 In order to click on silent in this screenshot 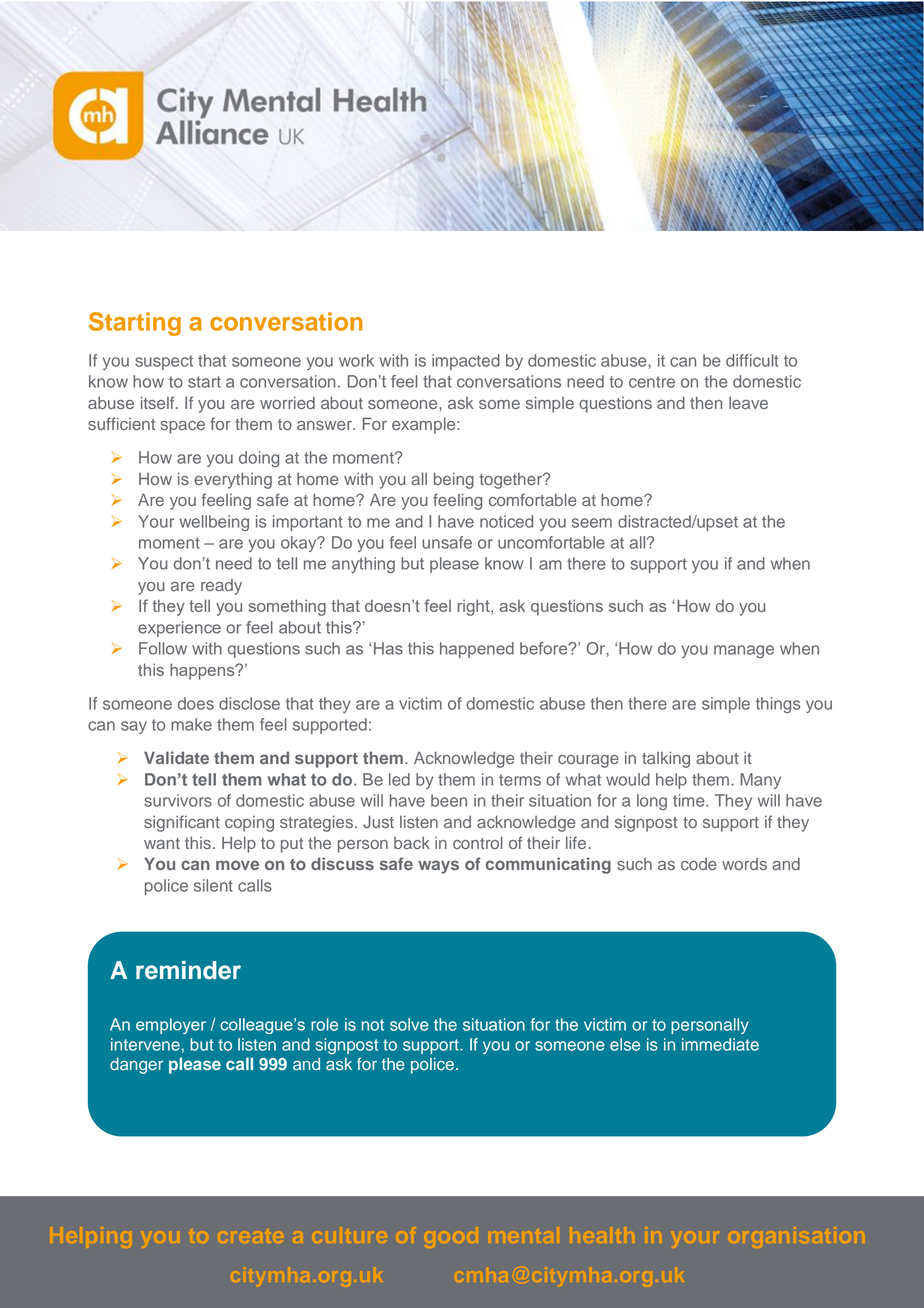, I will do `click(213, 885)`.
